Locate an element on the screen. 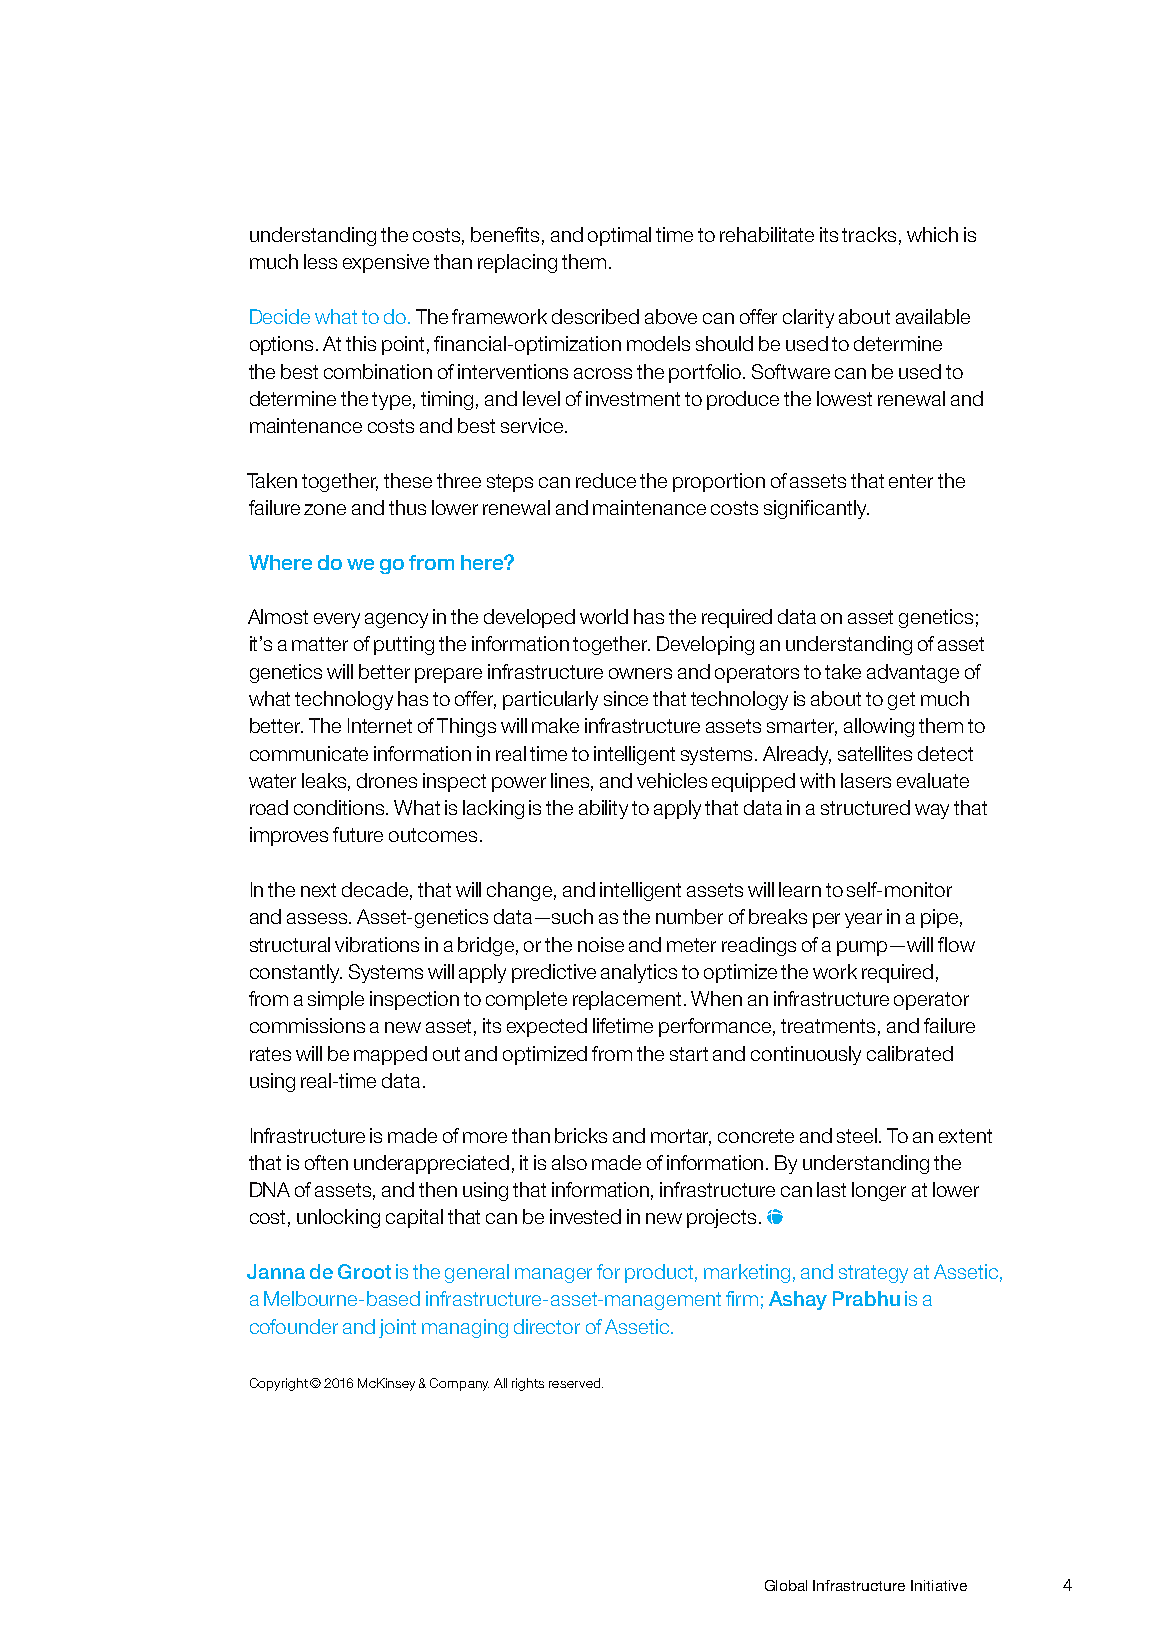  less is located at coordinates (320, 261).
